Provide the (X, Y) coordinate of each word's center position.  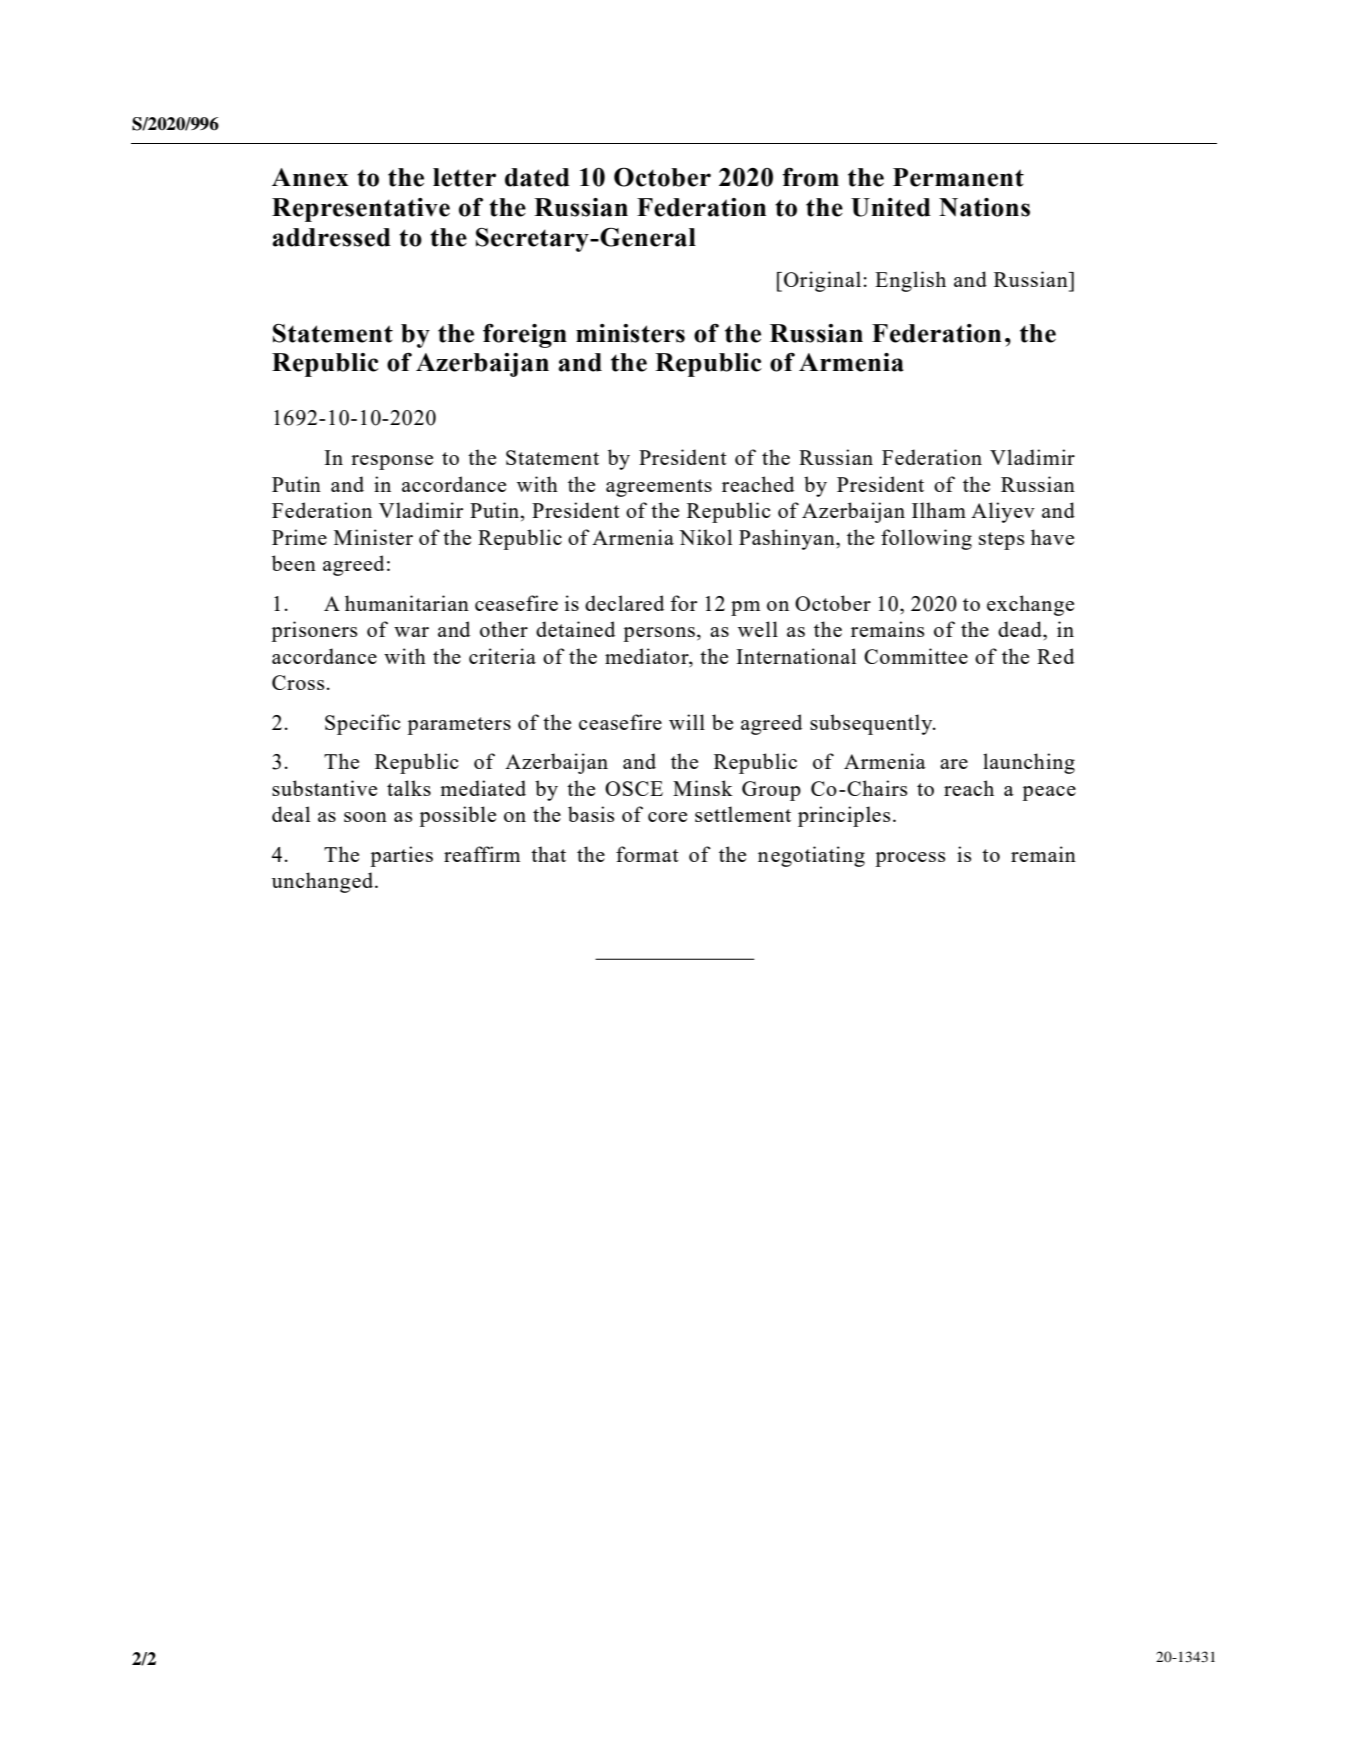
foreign (525, 336)
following (926, 539)
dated (537, 177)
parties (401, 856)
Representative (361, 210)
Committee (916, 656)
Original (822, 281)
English (910, 281)
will (687, 722)
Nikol (705, 537)
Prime (299, 537)
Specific (363, 724)
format (647, 854)
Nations (984, 207)
